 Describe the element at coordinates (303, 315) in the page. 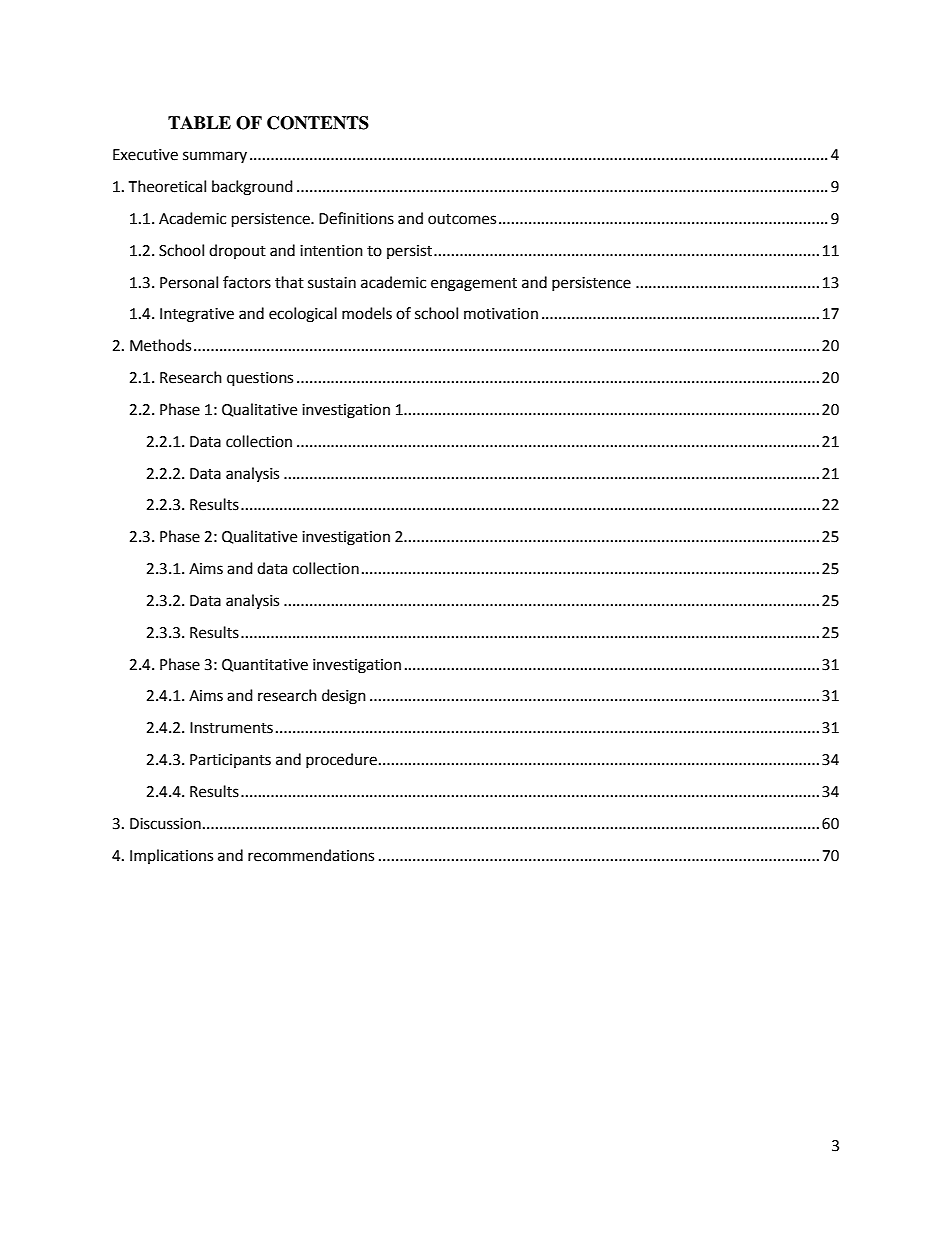

I see `ecological` at that location.
